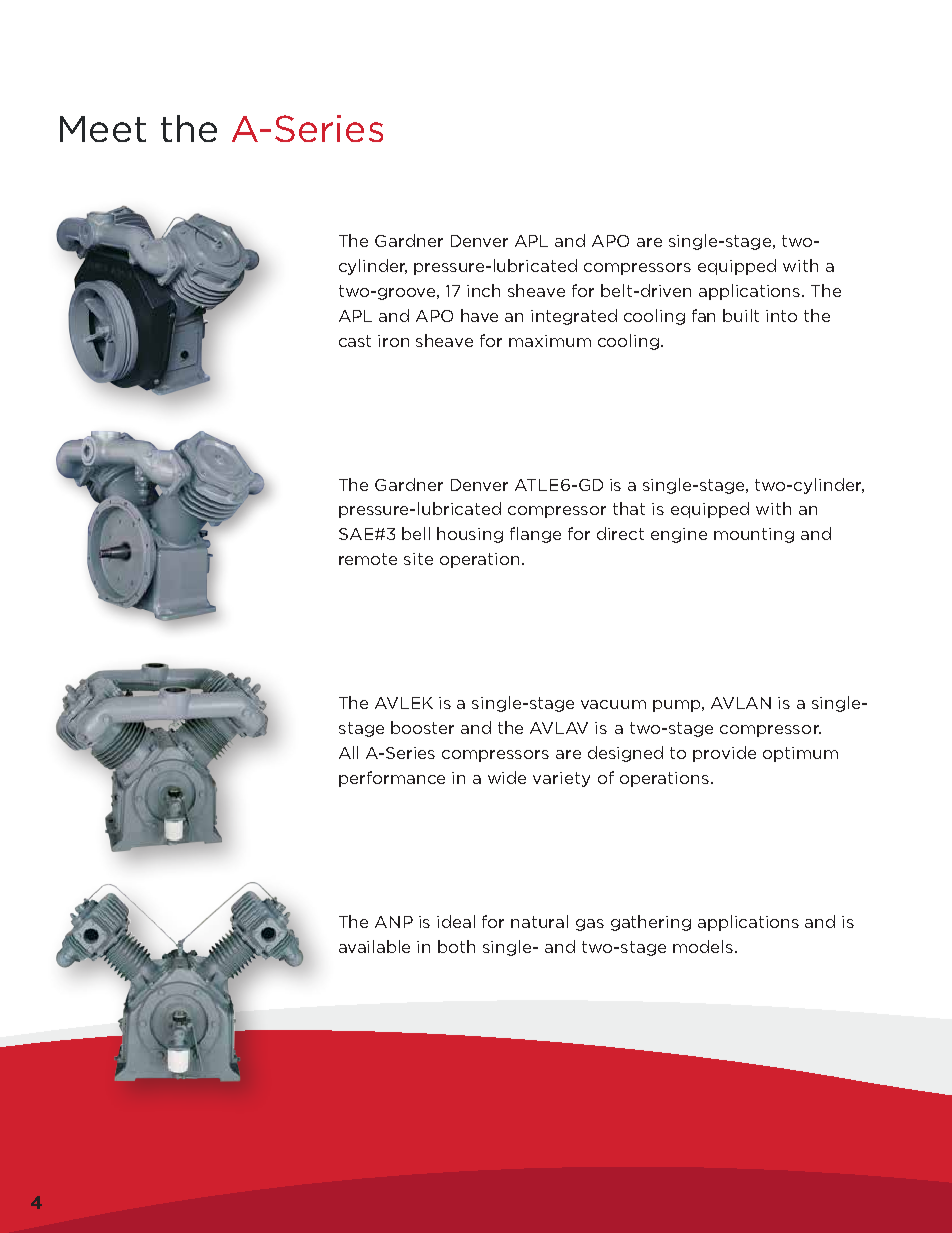 Image resolution: width=952 pixels, height=1233 pixels. What do you see at coordinates (703, 315) in the image?
I see `fan` at bounding box center [703, 315].
